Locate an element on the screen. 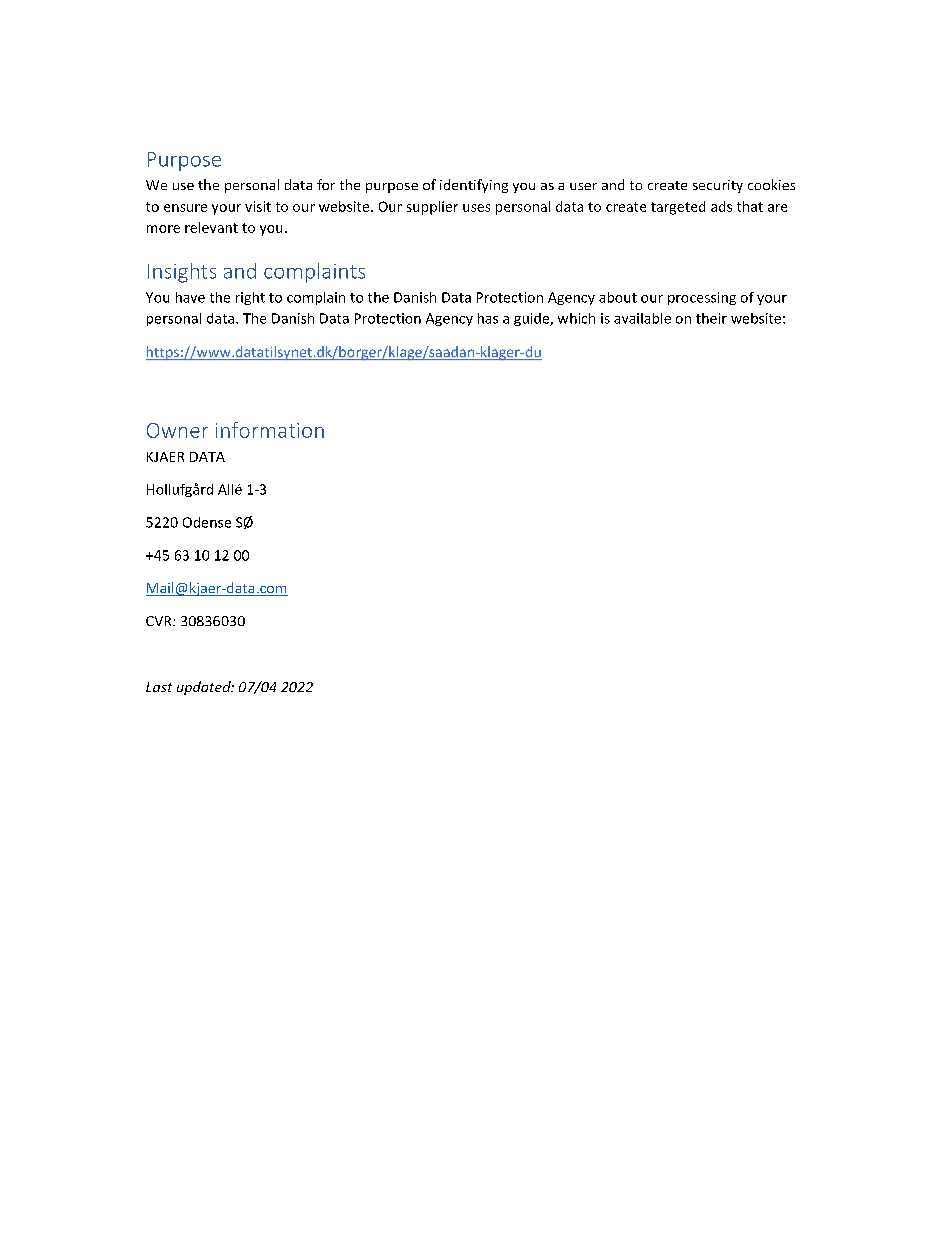  Last is located at coordinates (159, 687).
